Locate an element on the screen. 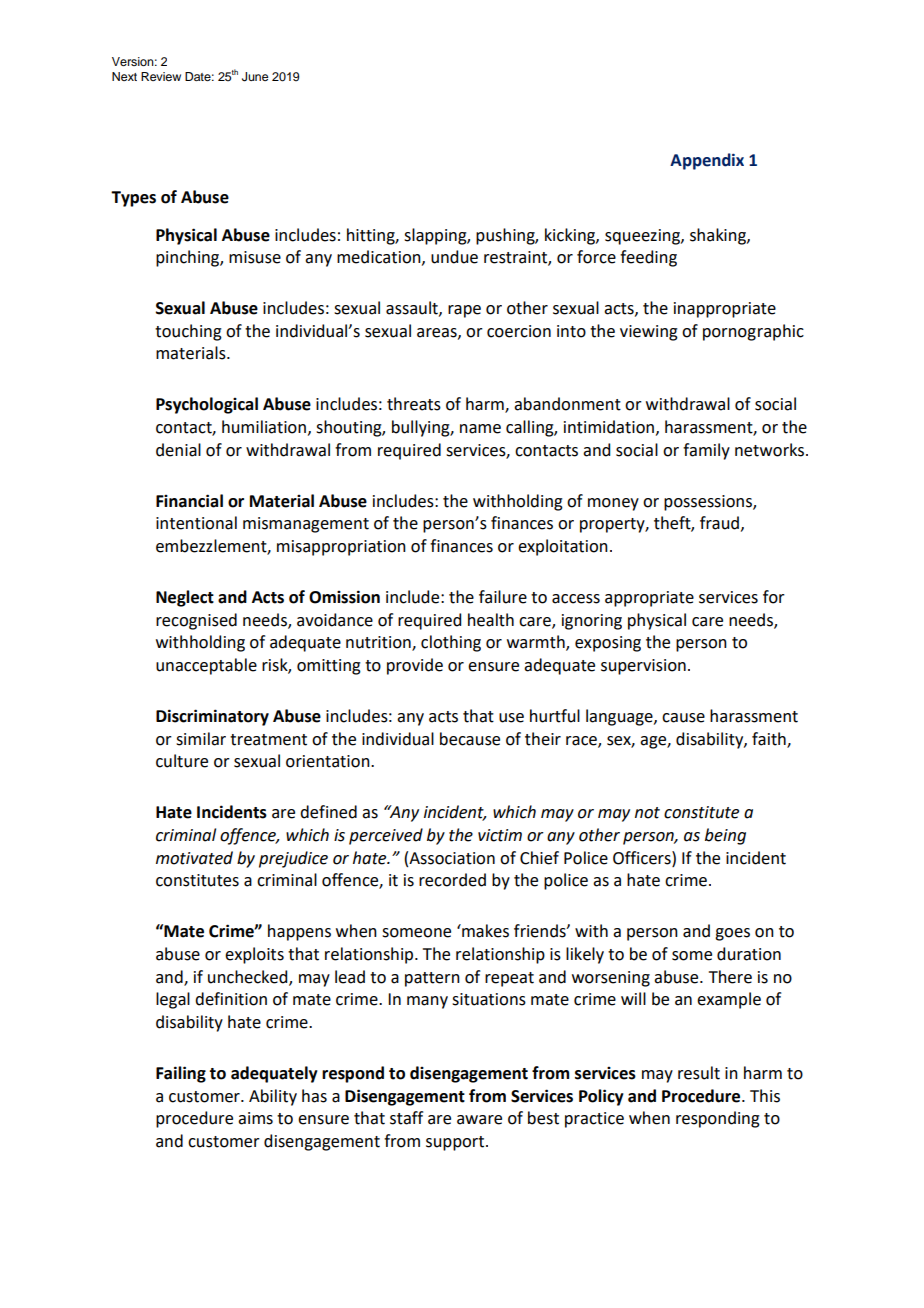  Appendix is located at coordinates (707, 161).
